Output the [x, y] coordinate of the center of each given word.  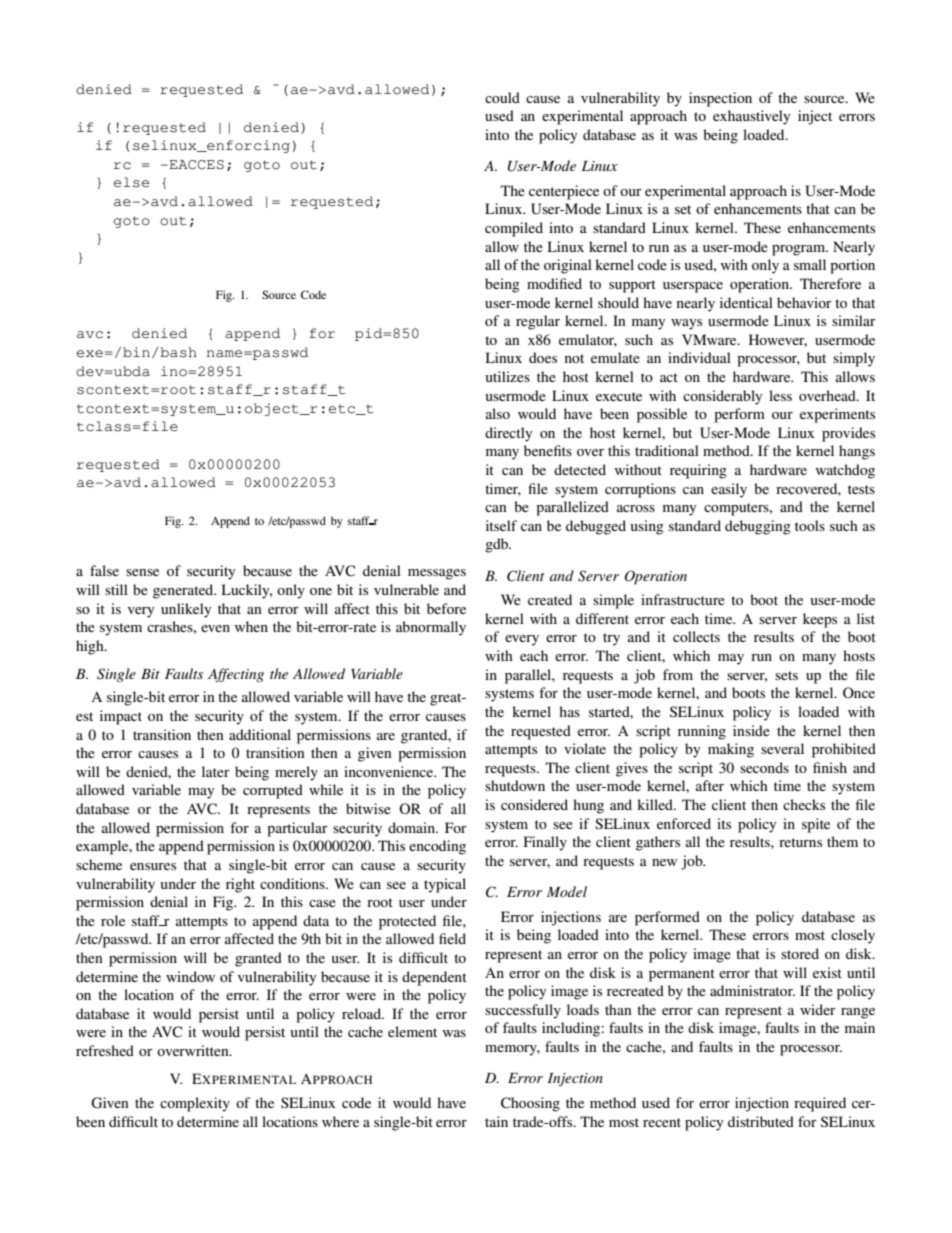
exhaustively [751, 117]
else [131, 182]
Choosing [530, 1104]
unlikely [186, 610]
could [502, 97]
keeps [820, 620]
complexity [195, 1104]
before [446, 608]
